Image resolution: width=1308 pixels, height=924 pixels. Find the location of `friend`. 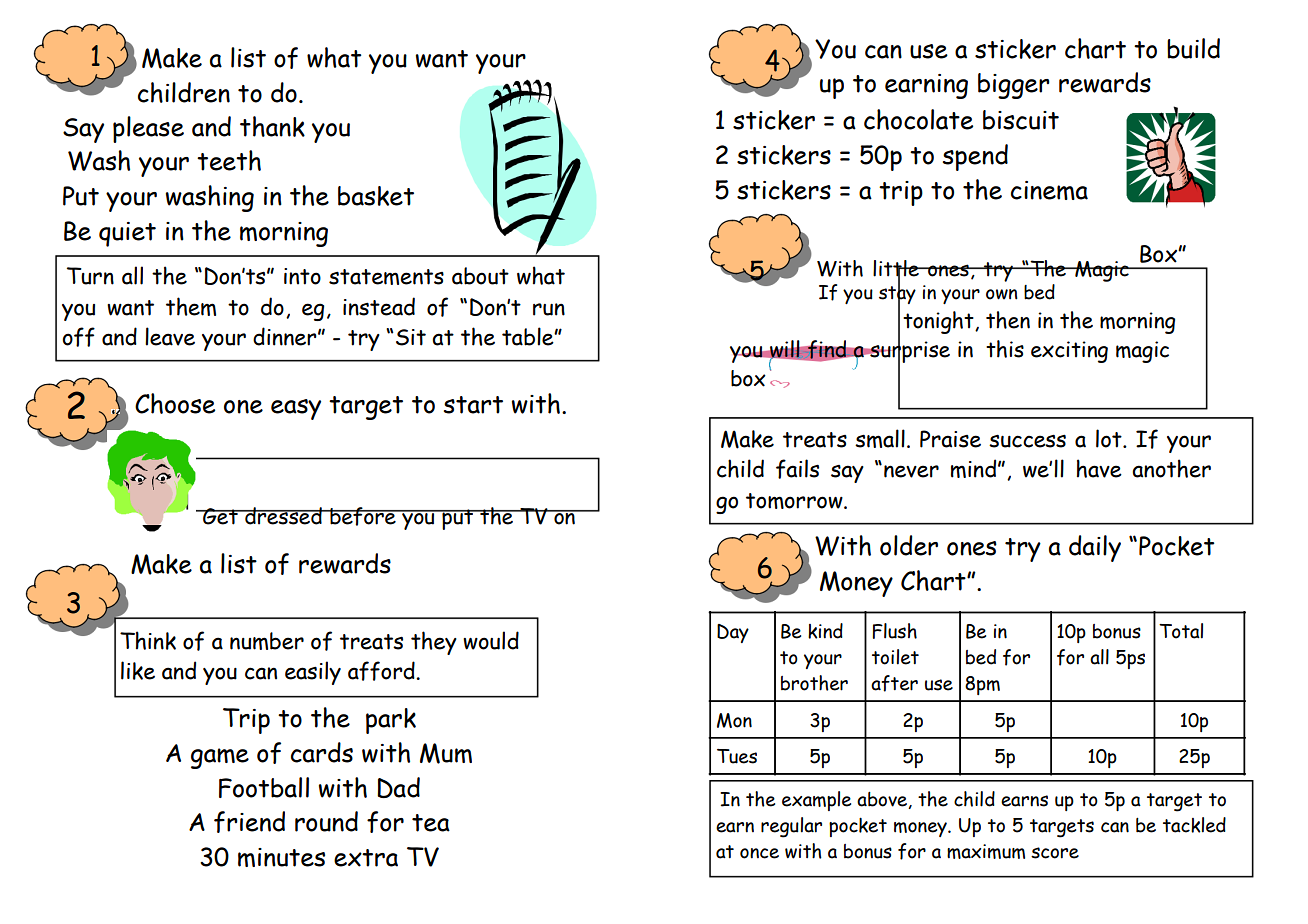

friend is located at coordinates (249, 822).
